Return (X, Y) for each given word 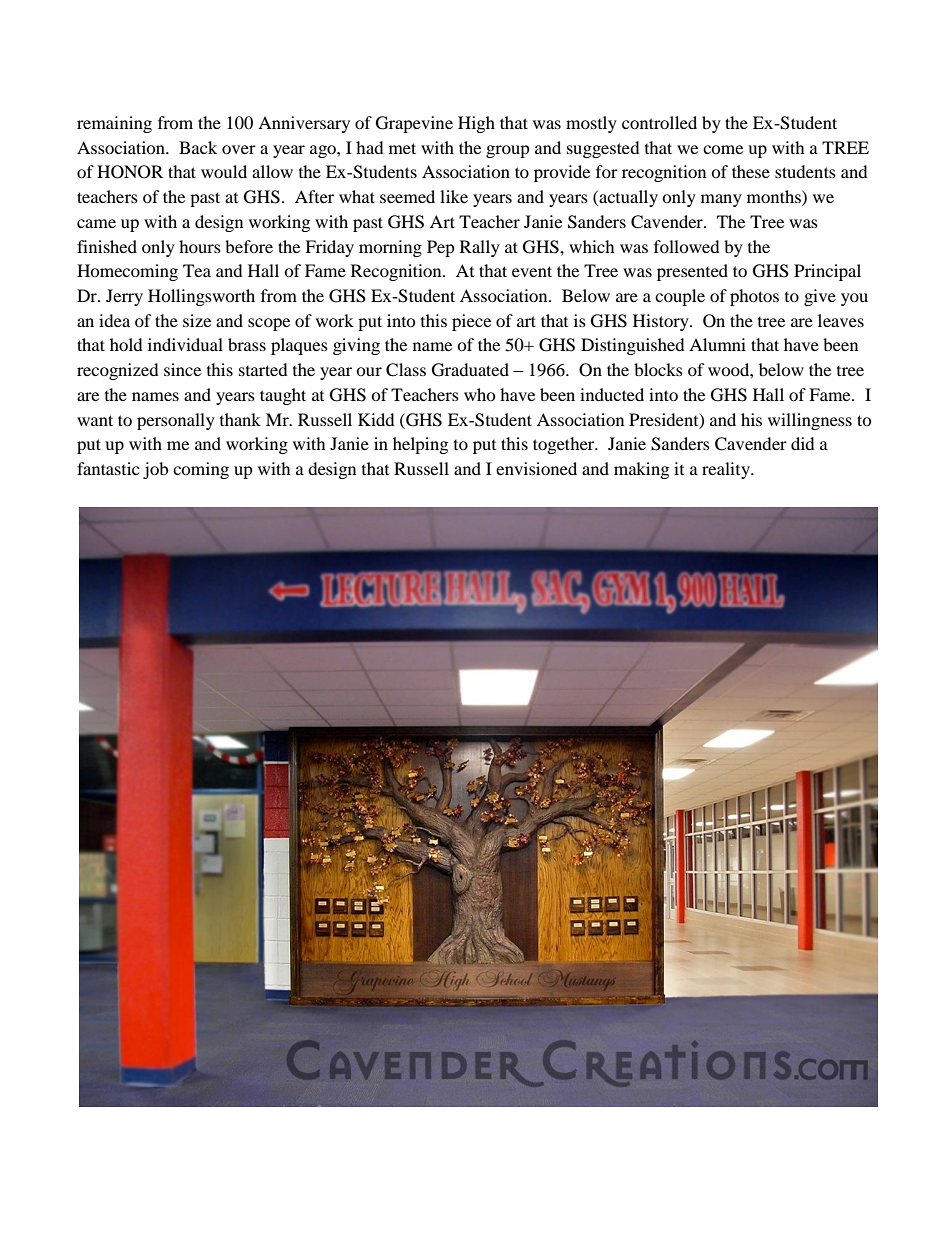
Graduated (470, 370)
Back (198, 147)
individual (185, 344)
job (155, 470)
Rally (480, 248)
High (476, 124)
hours (200, 246)
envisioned (536, 468)
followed (687, 246)
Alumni (717, 344)
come (723, 149)
